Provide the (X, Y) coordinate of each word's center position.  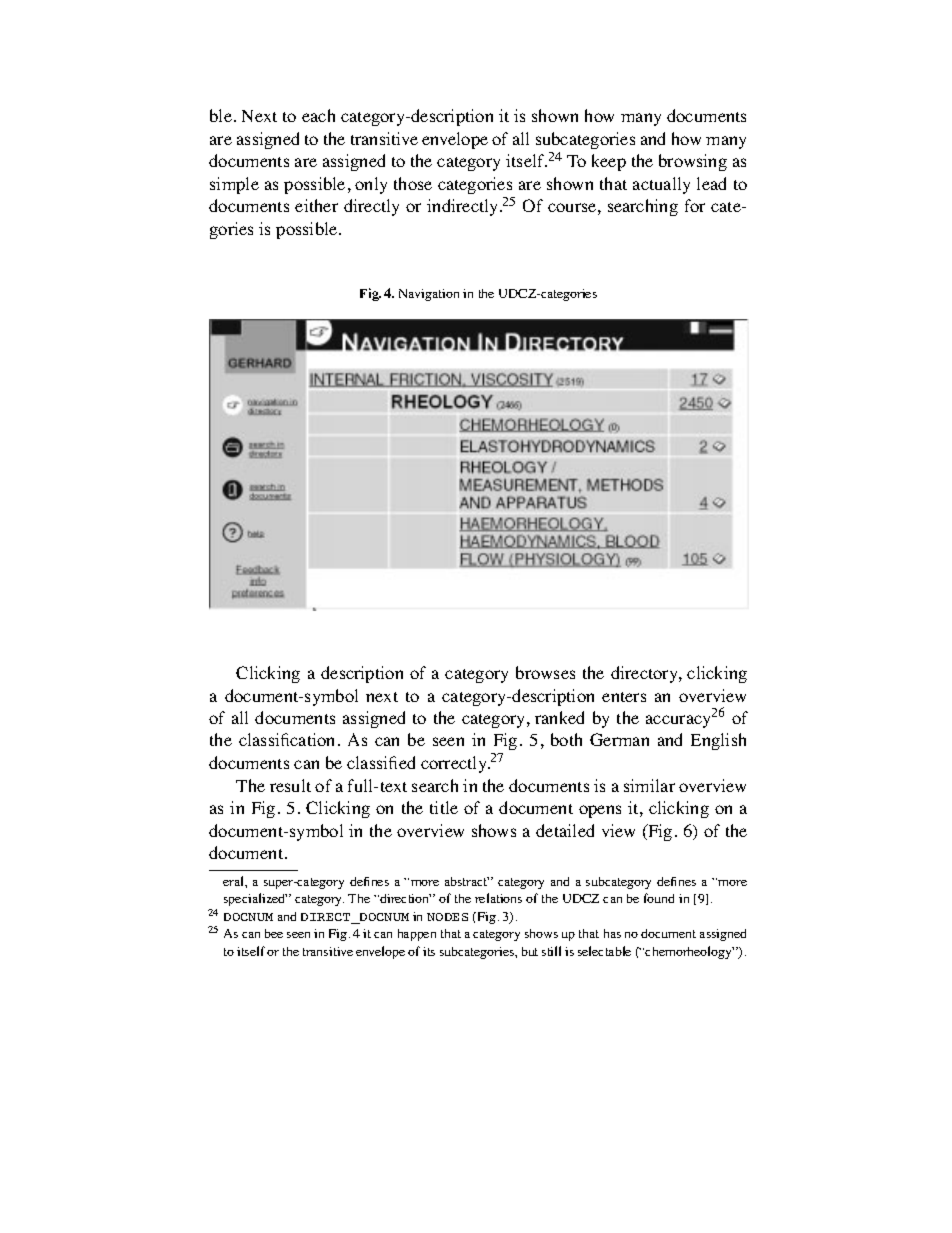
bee (274, 933)
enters (624, 697)
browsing (693, 162)
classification (286, 739)
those (413, 183)
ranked (559, 717)
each (318, 115)
